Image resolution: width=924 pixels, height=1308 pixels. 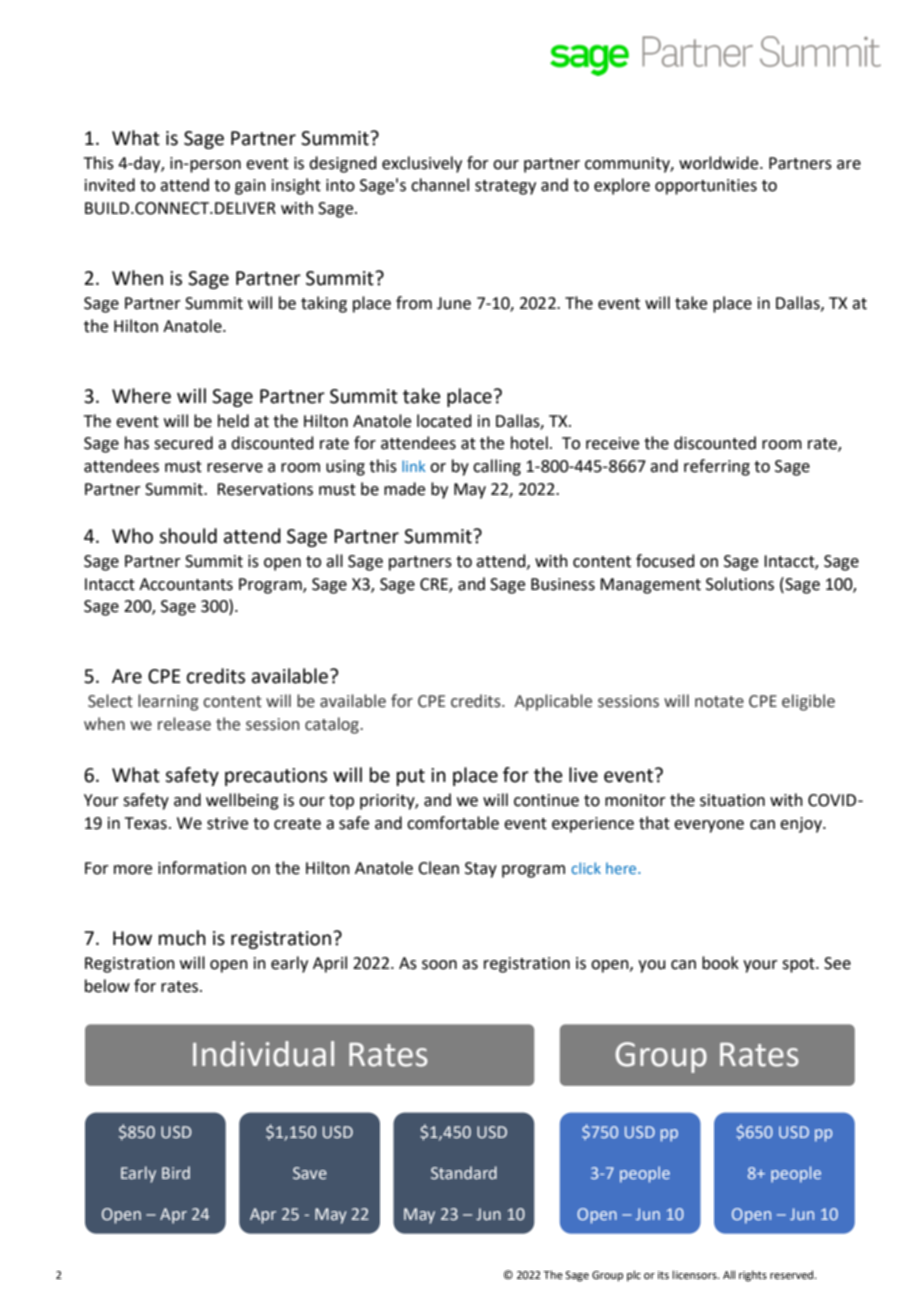 What do you see at coordinates (176, 1172) in the screenshot?
I see `Bird` at bounding box center [176, 1172].
